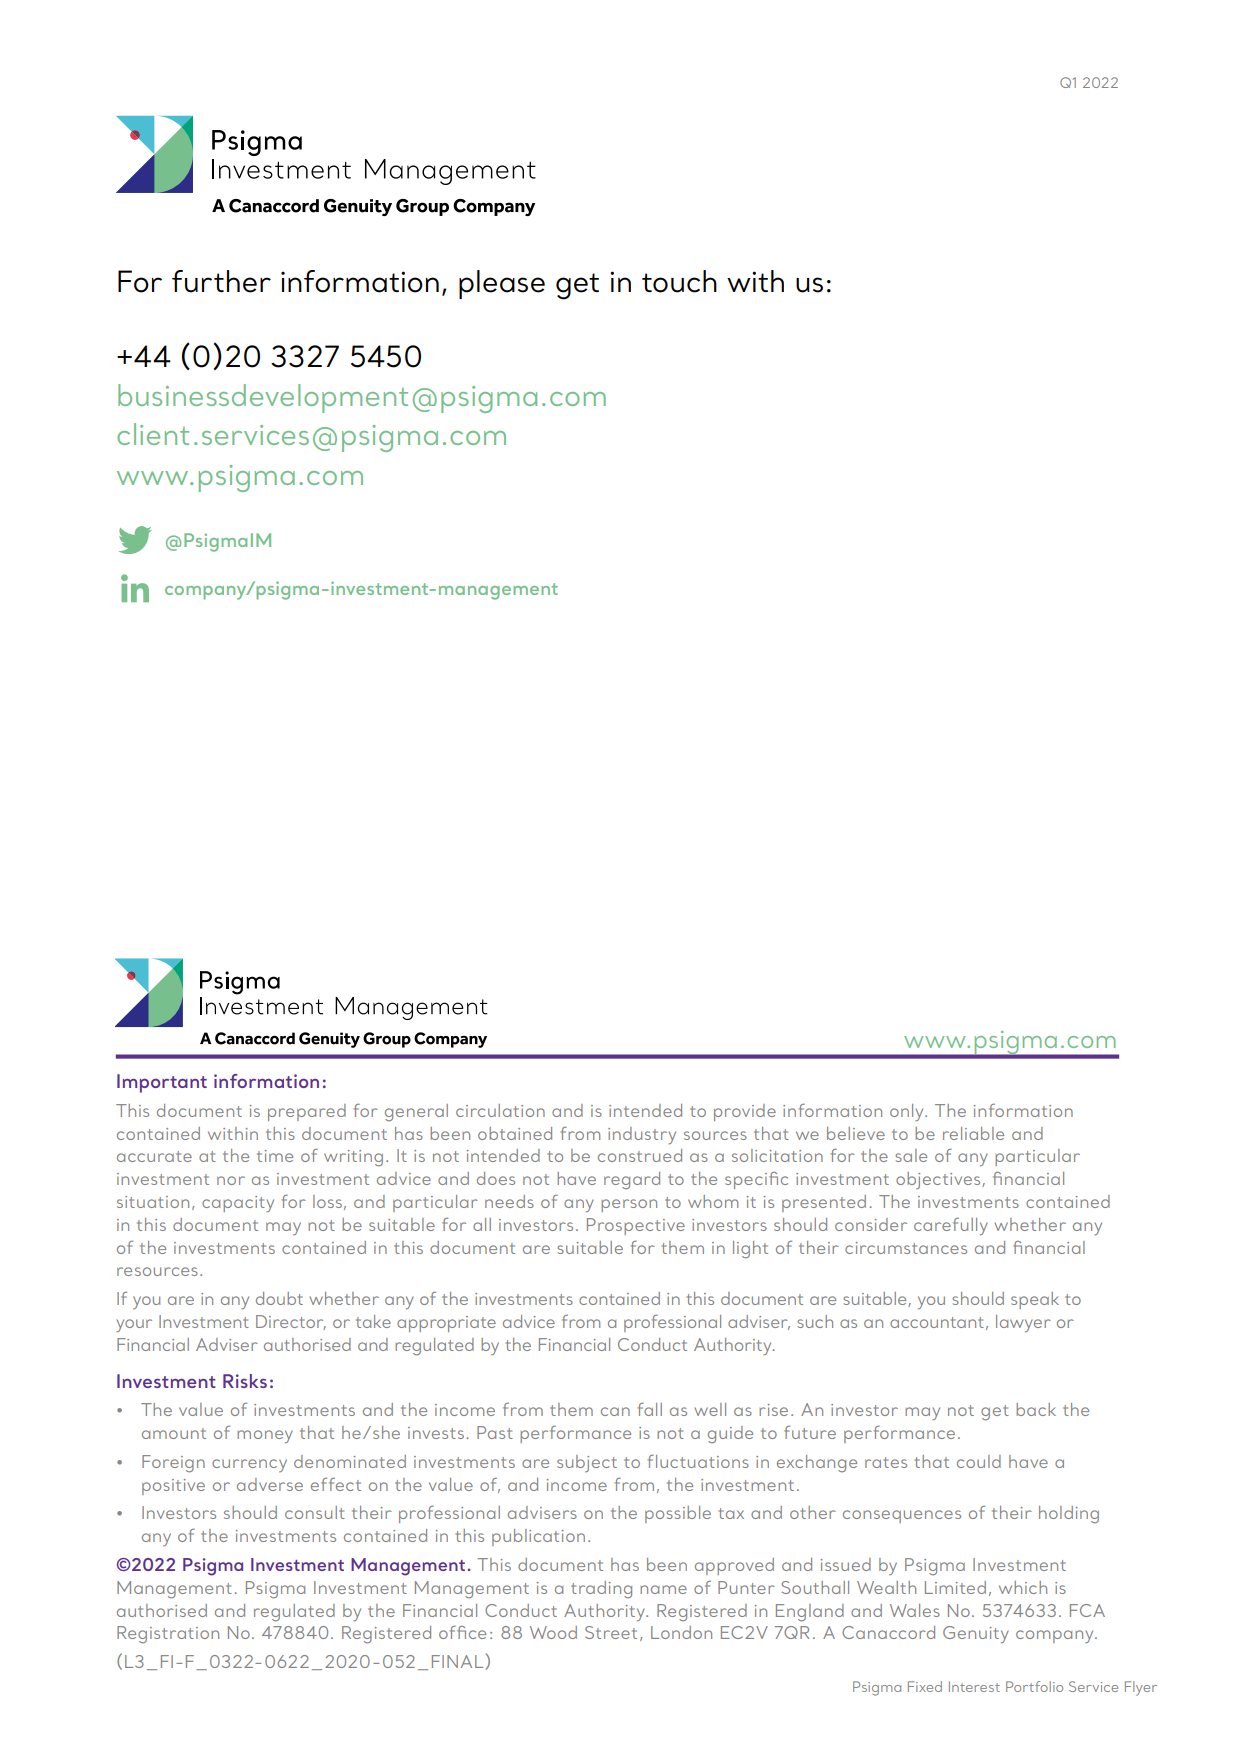 The height and width of the screenshot is (1746, 1235). I want to click on please, so click(502, 284).
